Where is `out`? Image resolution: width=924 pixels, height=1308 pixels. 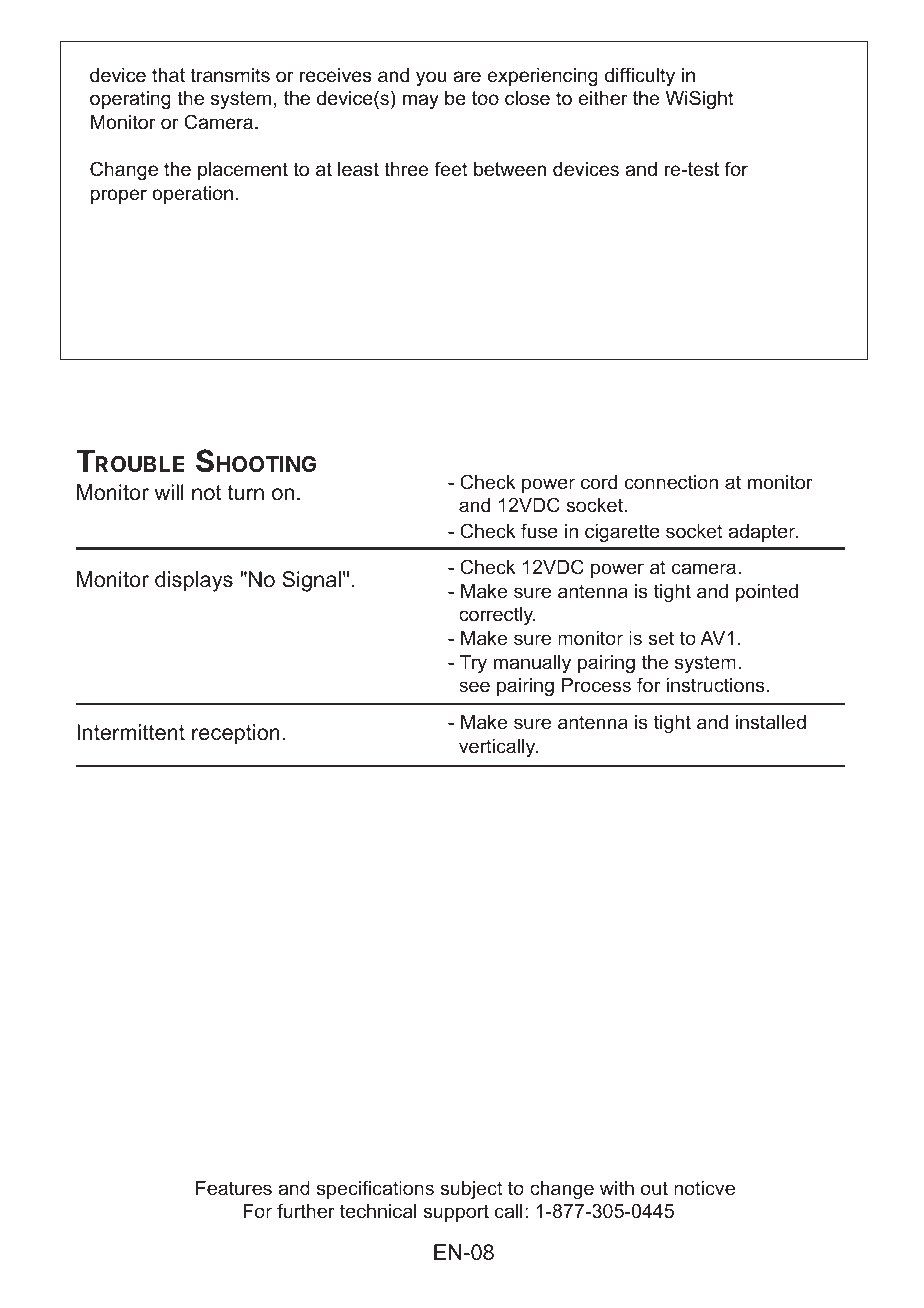
out is located at coordinates (654, 1188).
